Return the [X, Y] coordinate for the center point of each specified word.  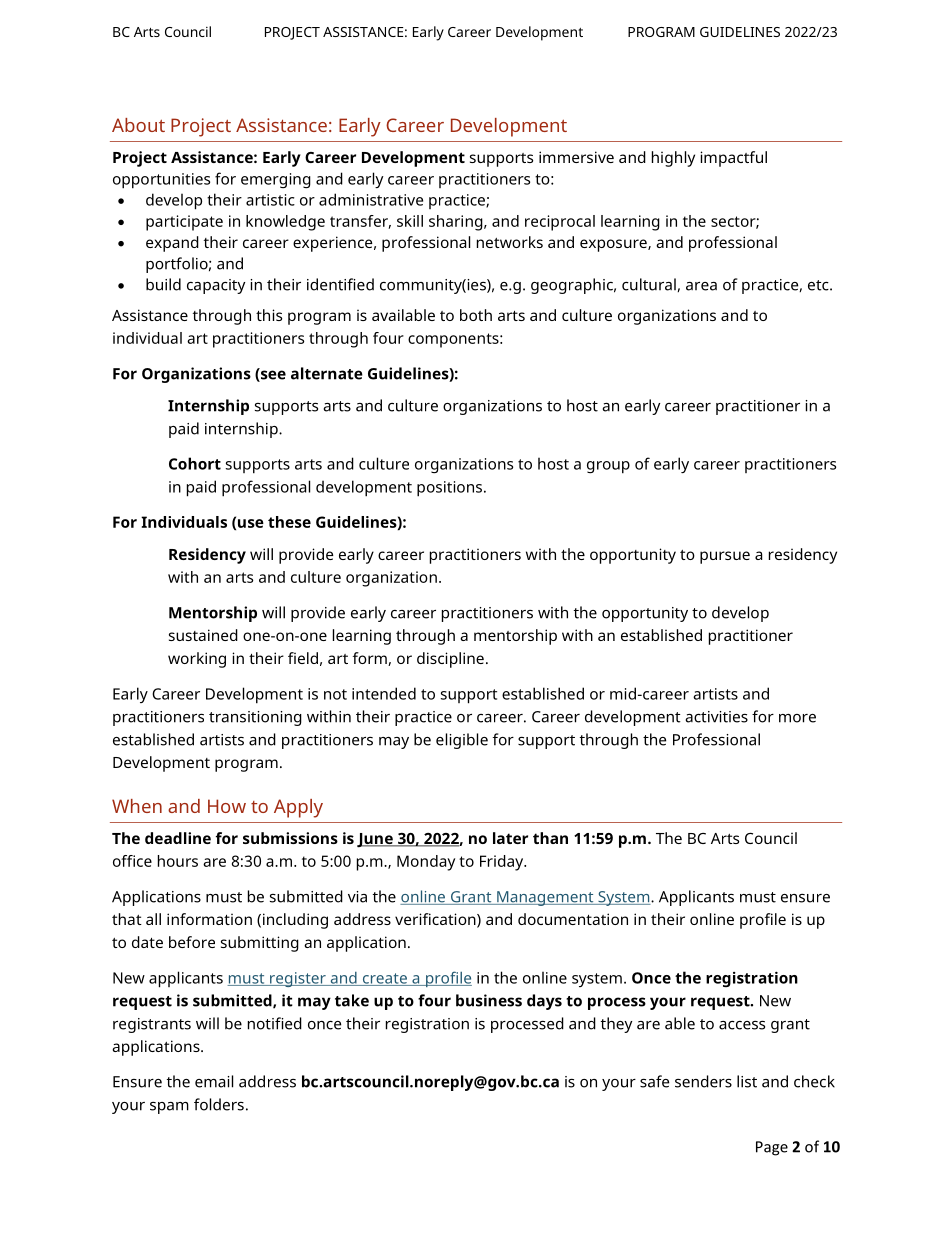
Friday [503, 863]
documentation [573, 919]
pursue [725, 557]
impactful [733, 159]
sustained [203, 635]
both [476, 315]
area [701, 286]
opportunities [161, 181]
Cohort [195, 463]
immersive [576, 157]
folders [219, 1104]
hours [178, 861]
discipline [450, 660]
